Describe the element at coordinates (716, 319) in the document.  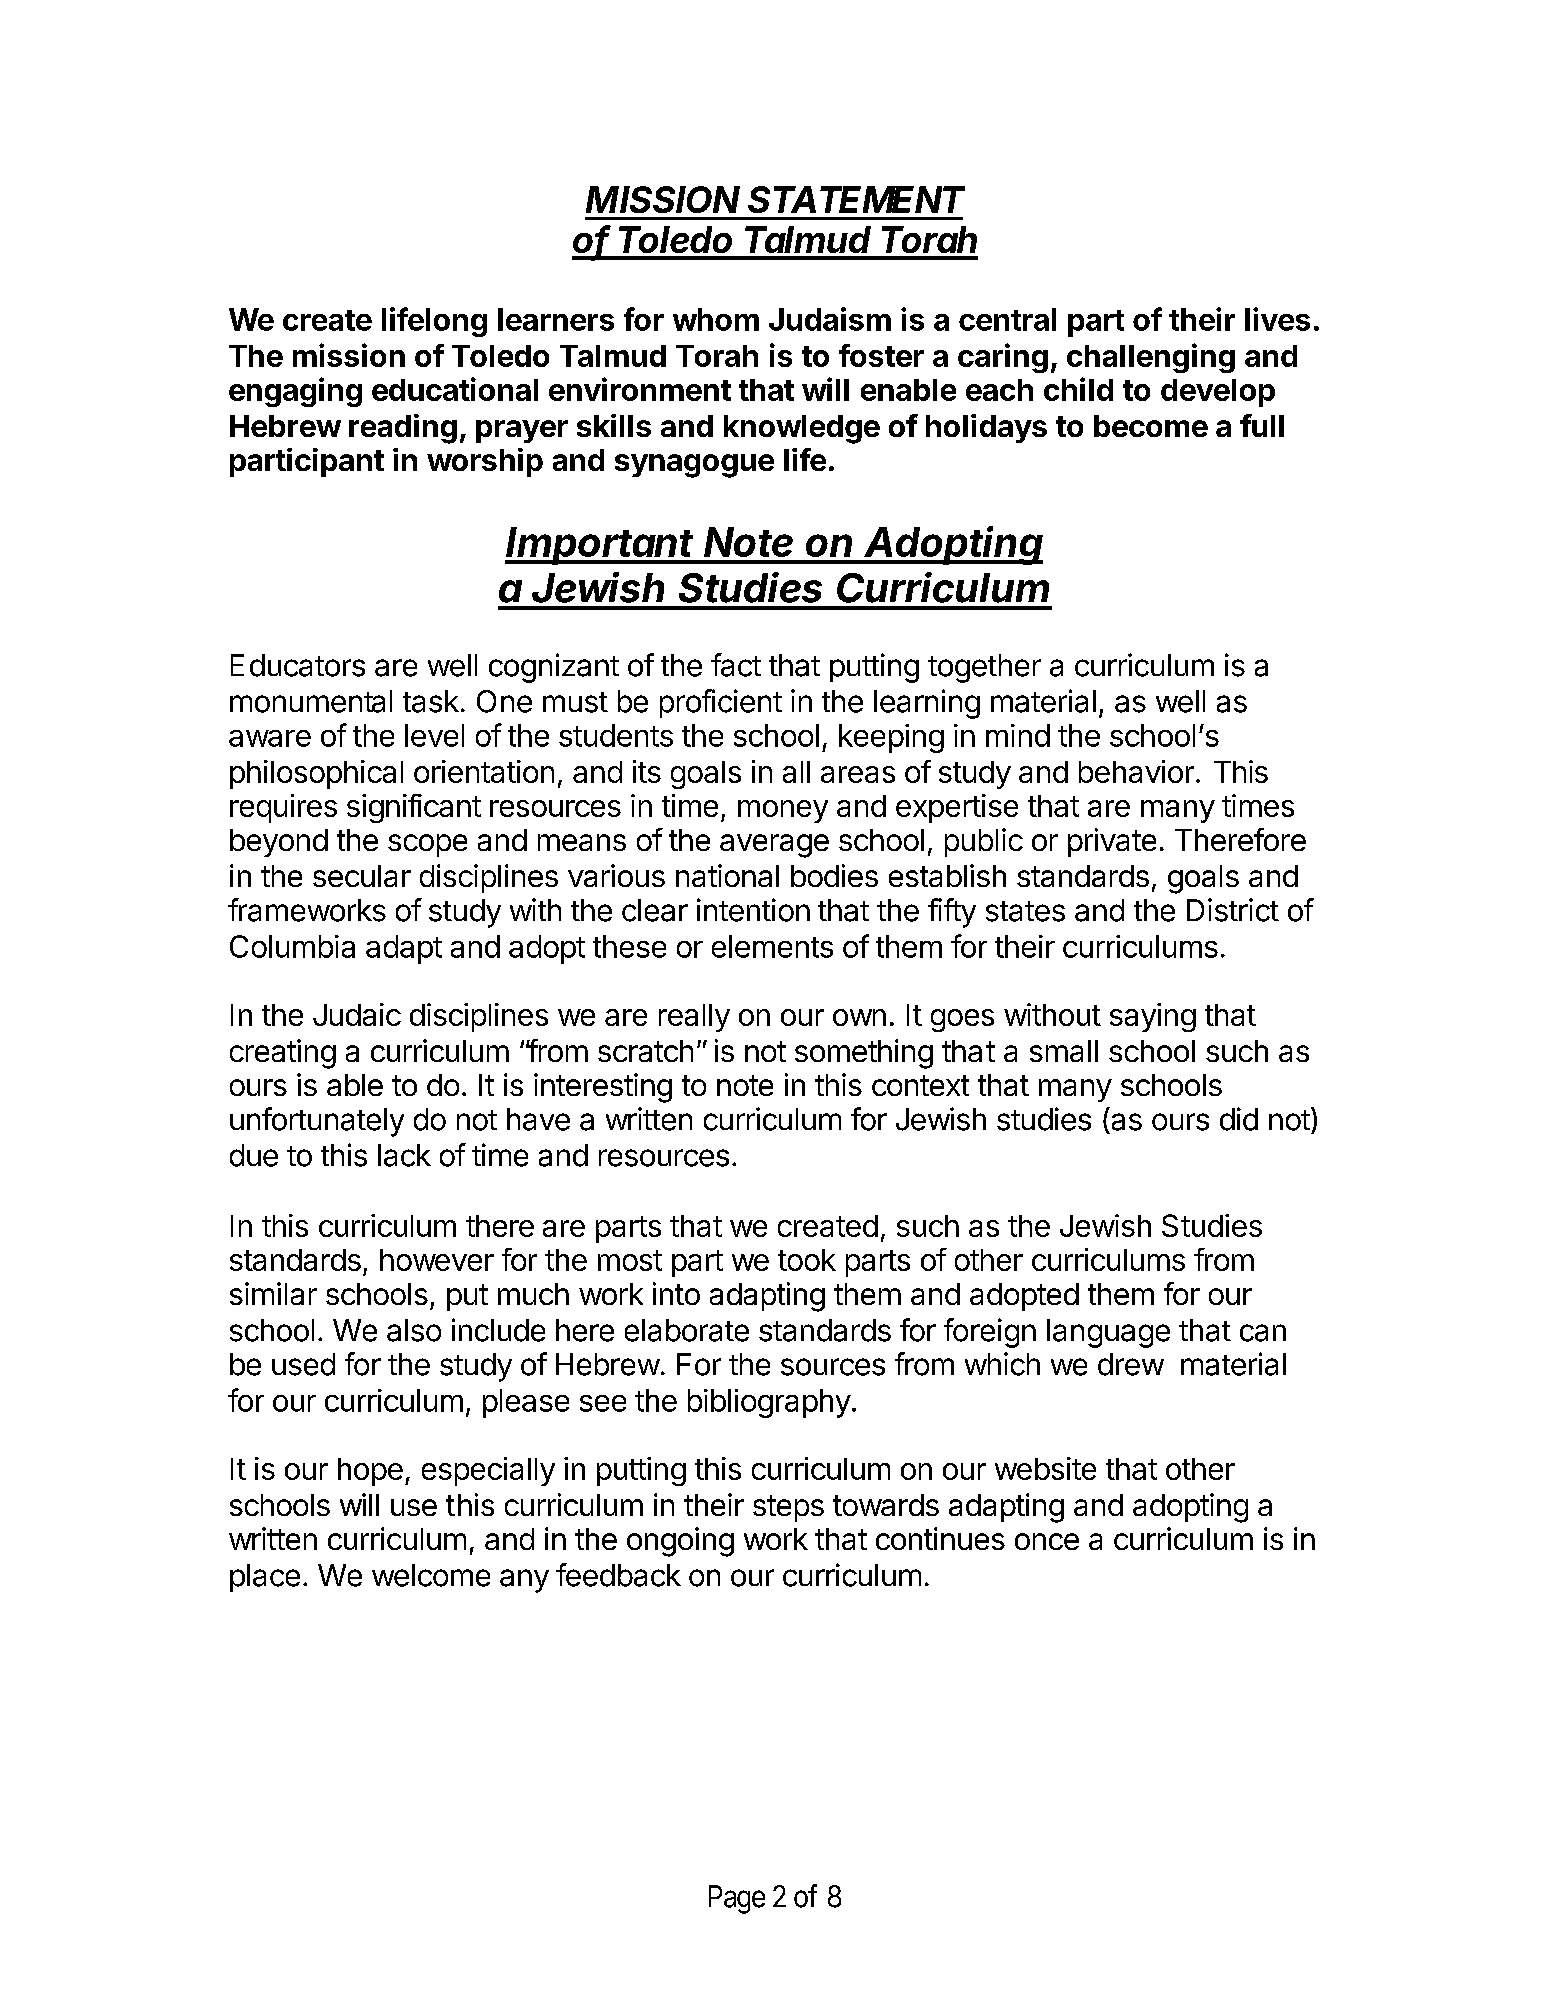
I see `whom` at that location.
